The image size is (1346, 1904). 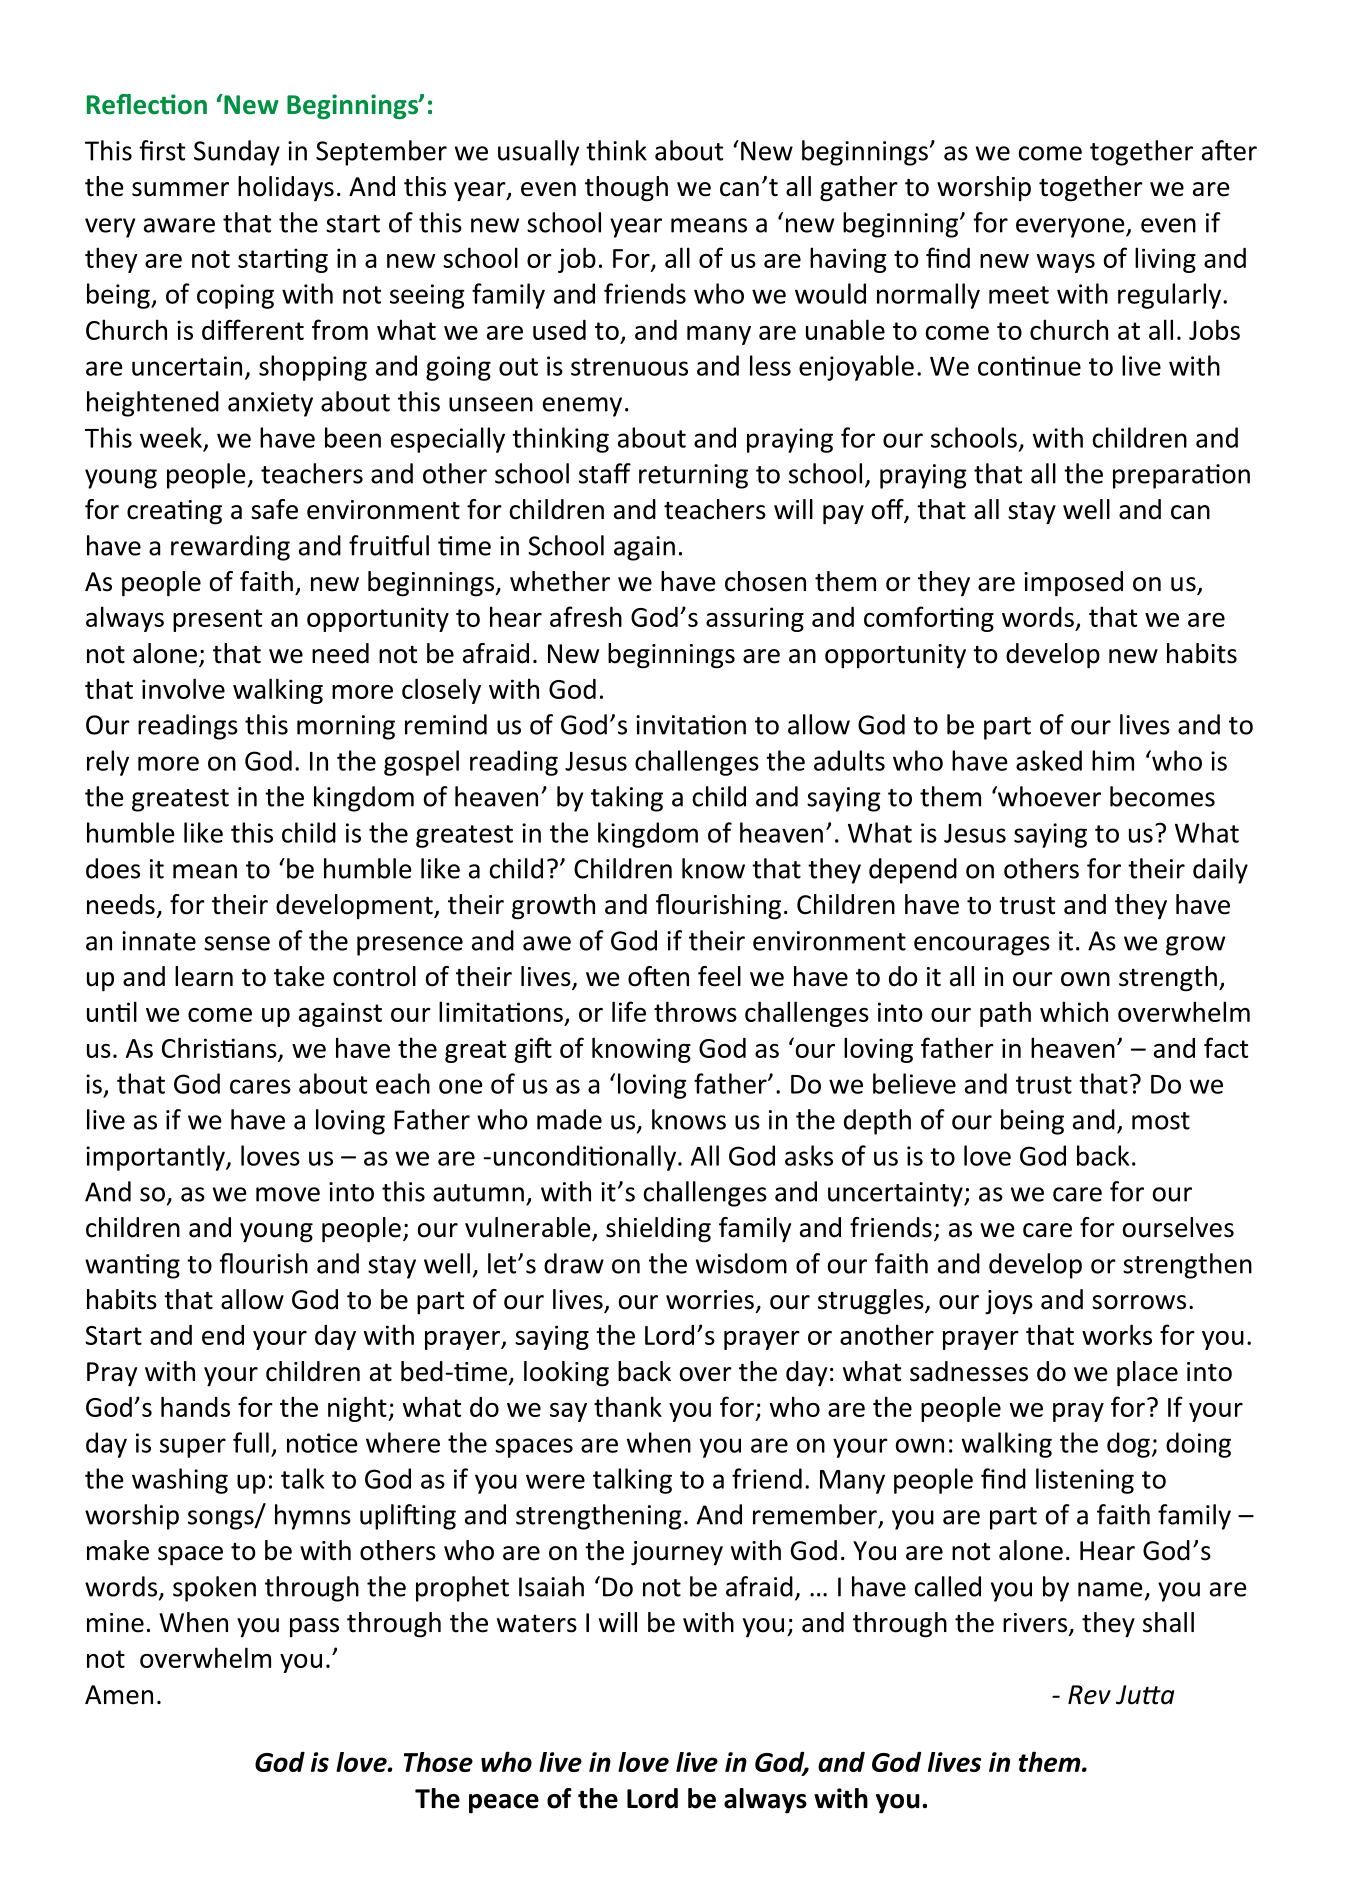 What do you see at coordinates (237, 153) in the page?
I see `Sunday` at bounding box center [237, 153].
